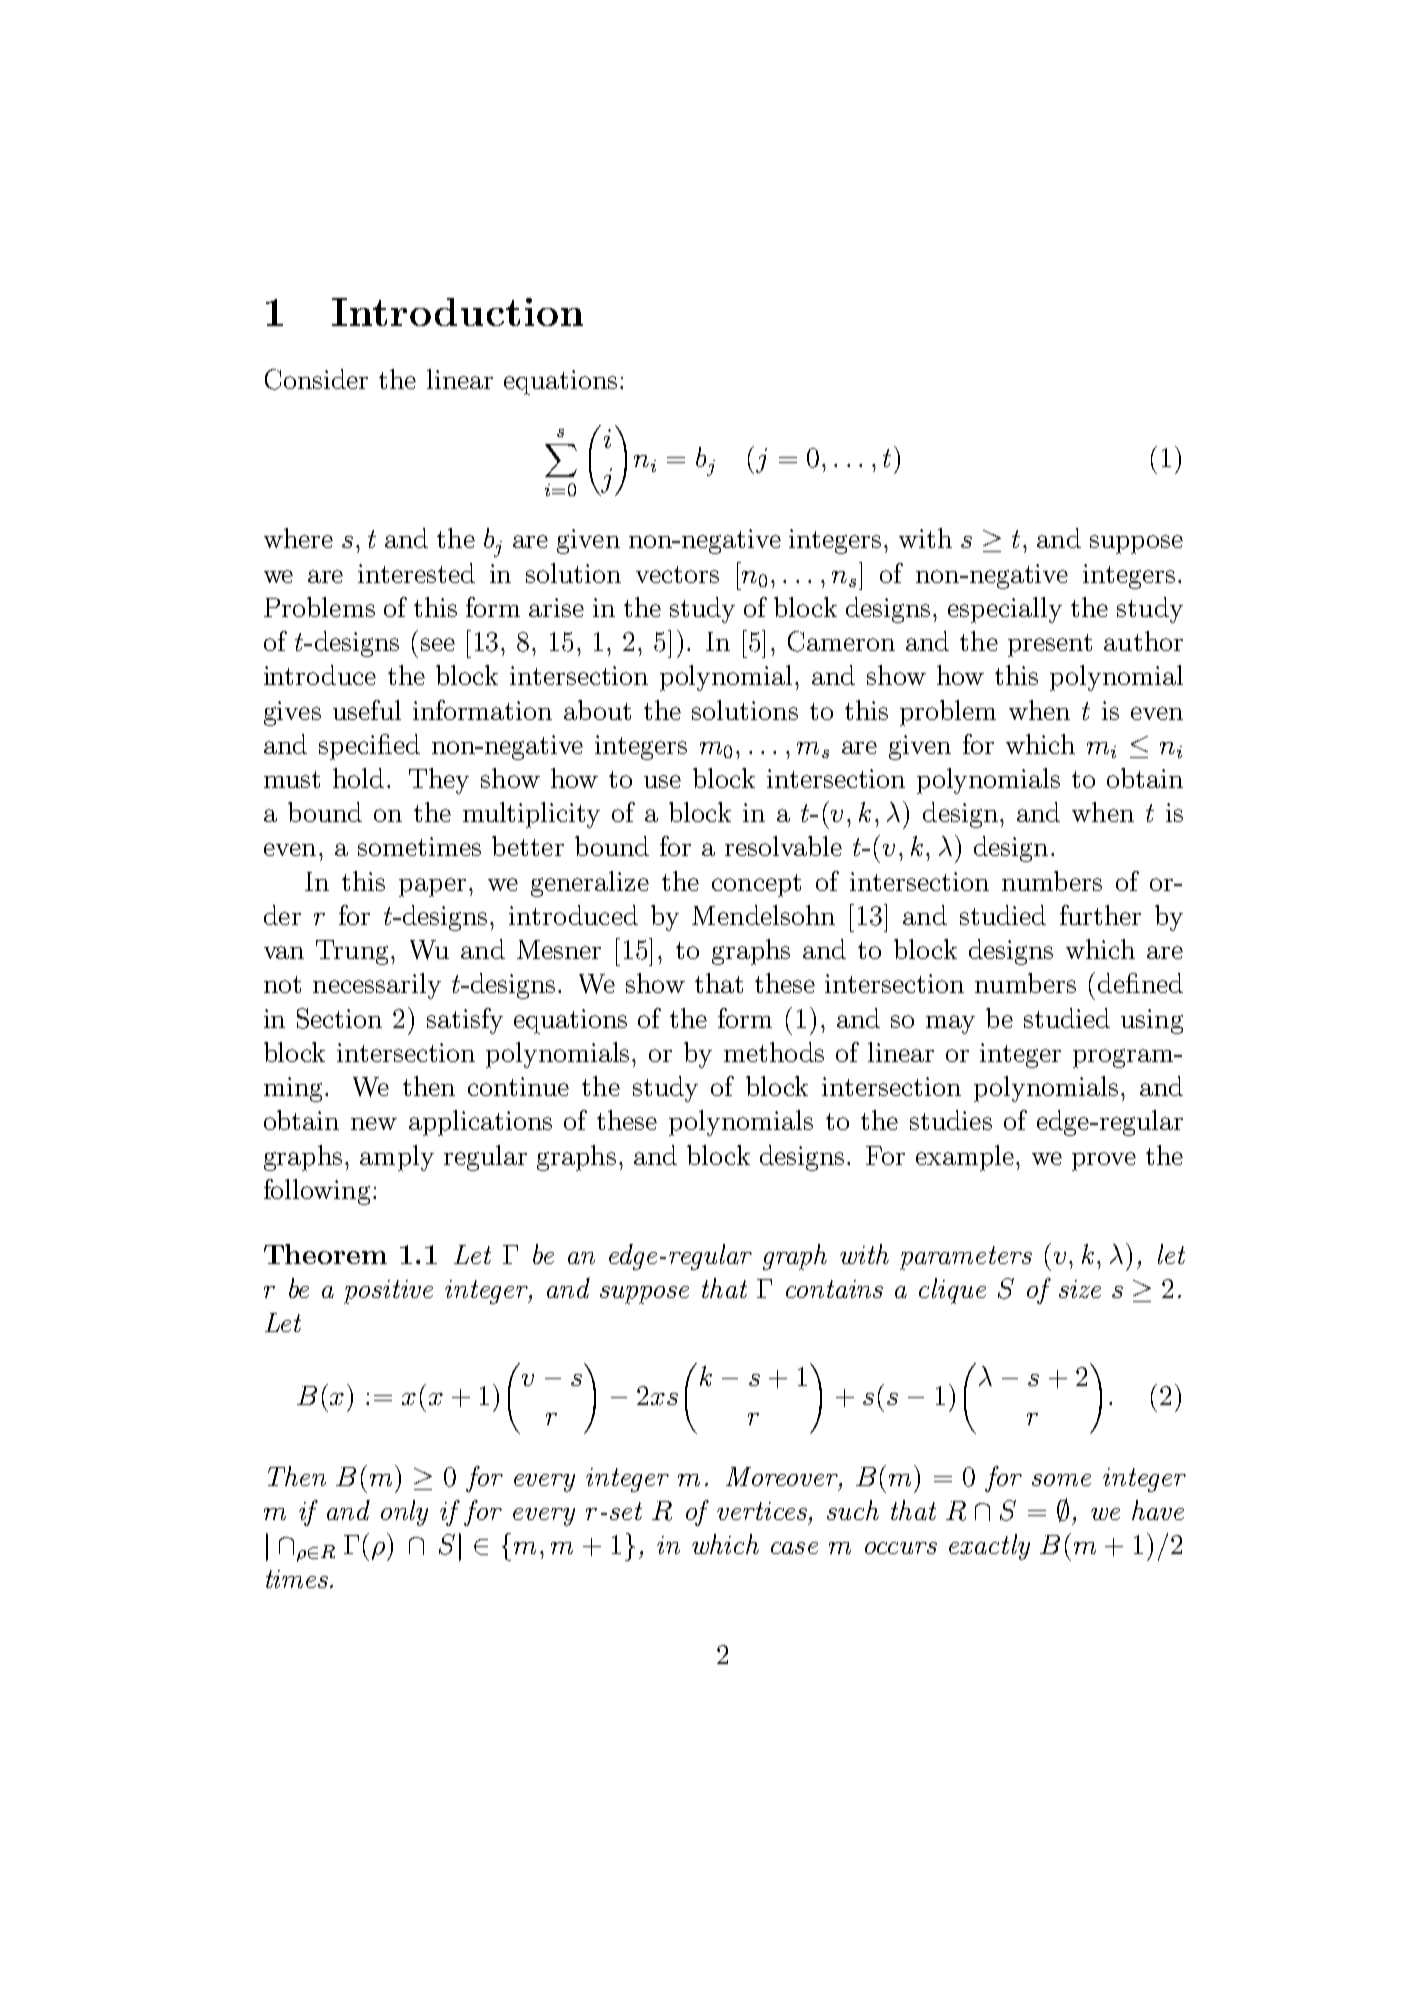 The width and height of the screenshot is (1411, 1995). I want to click on exactly, so click(989, 1547).
